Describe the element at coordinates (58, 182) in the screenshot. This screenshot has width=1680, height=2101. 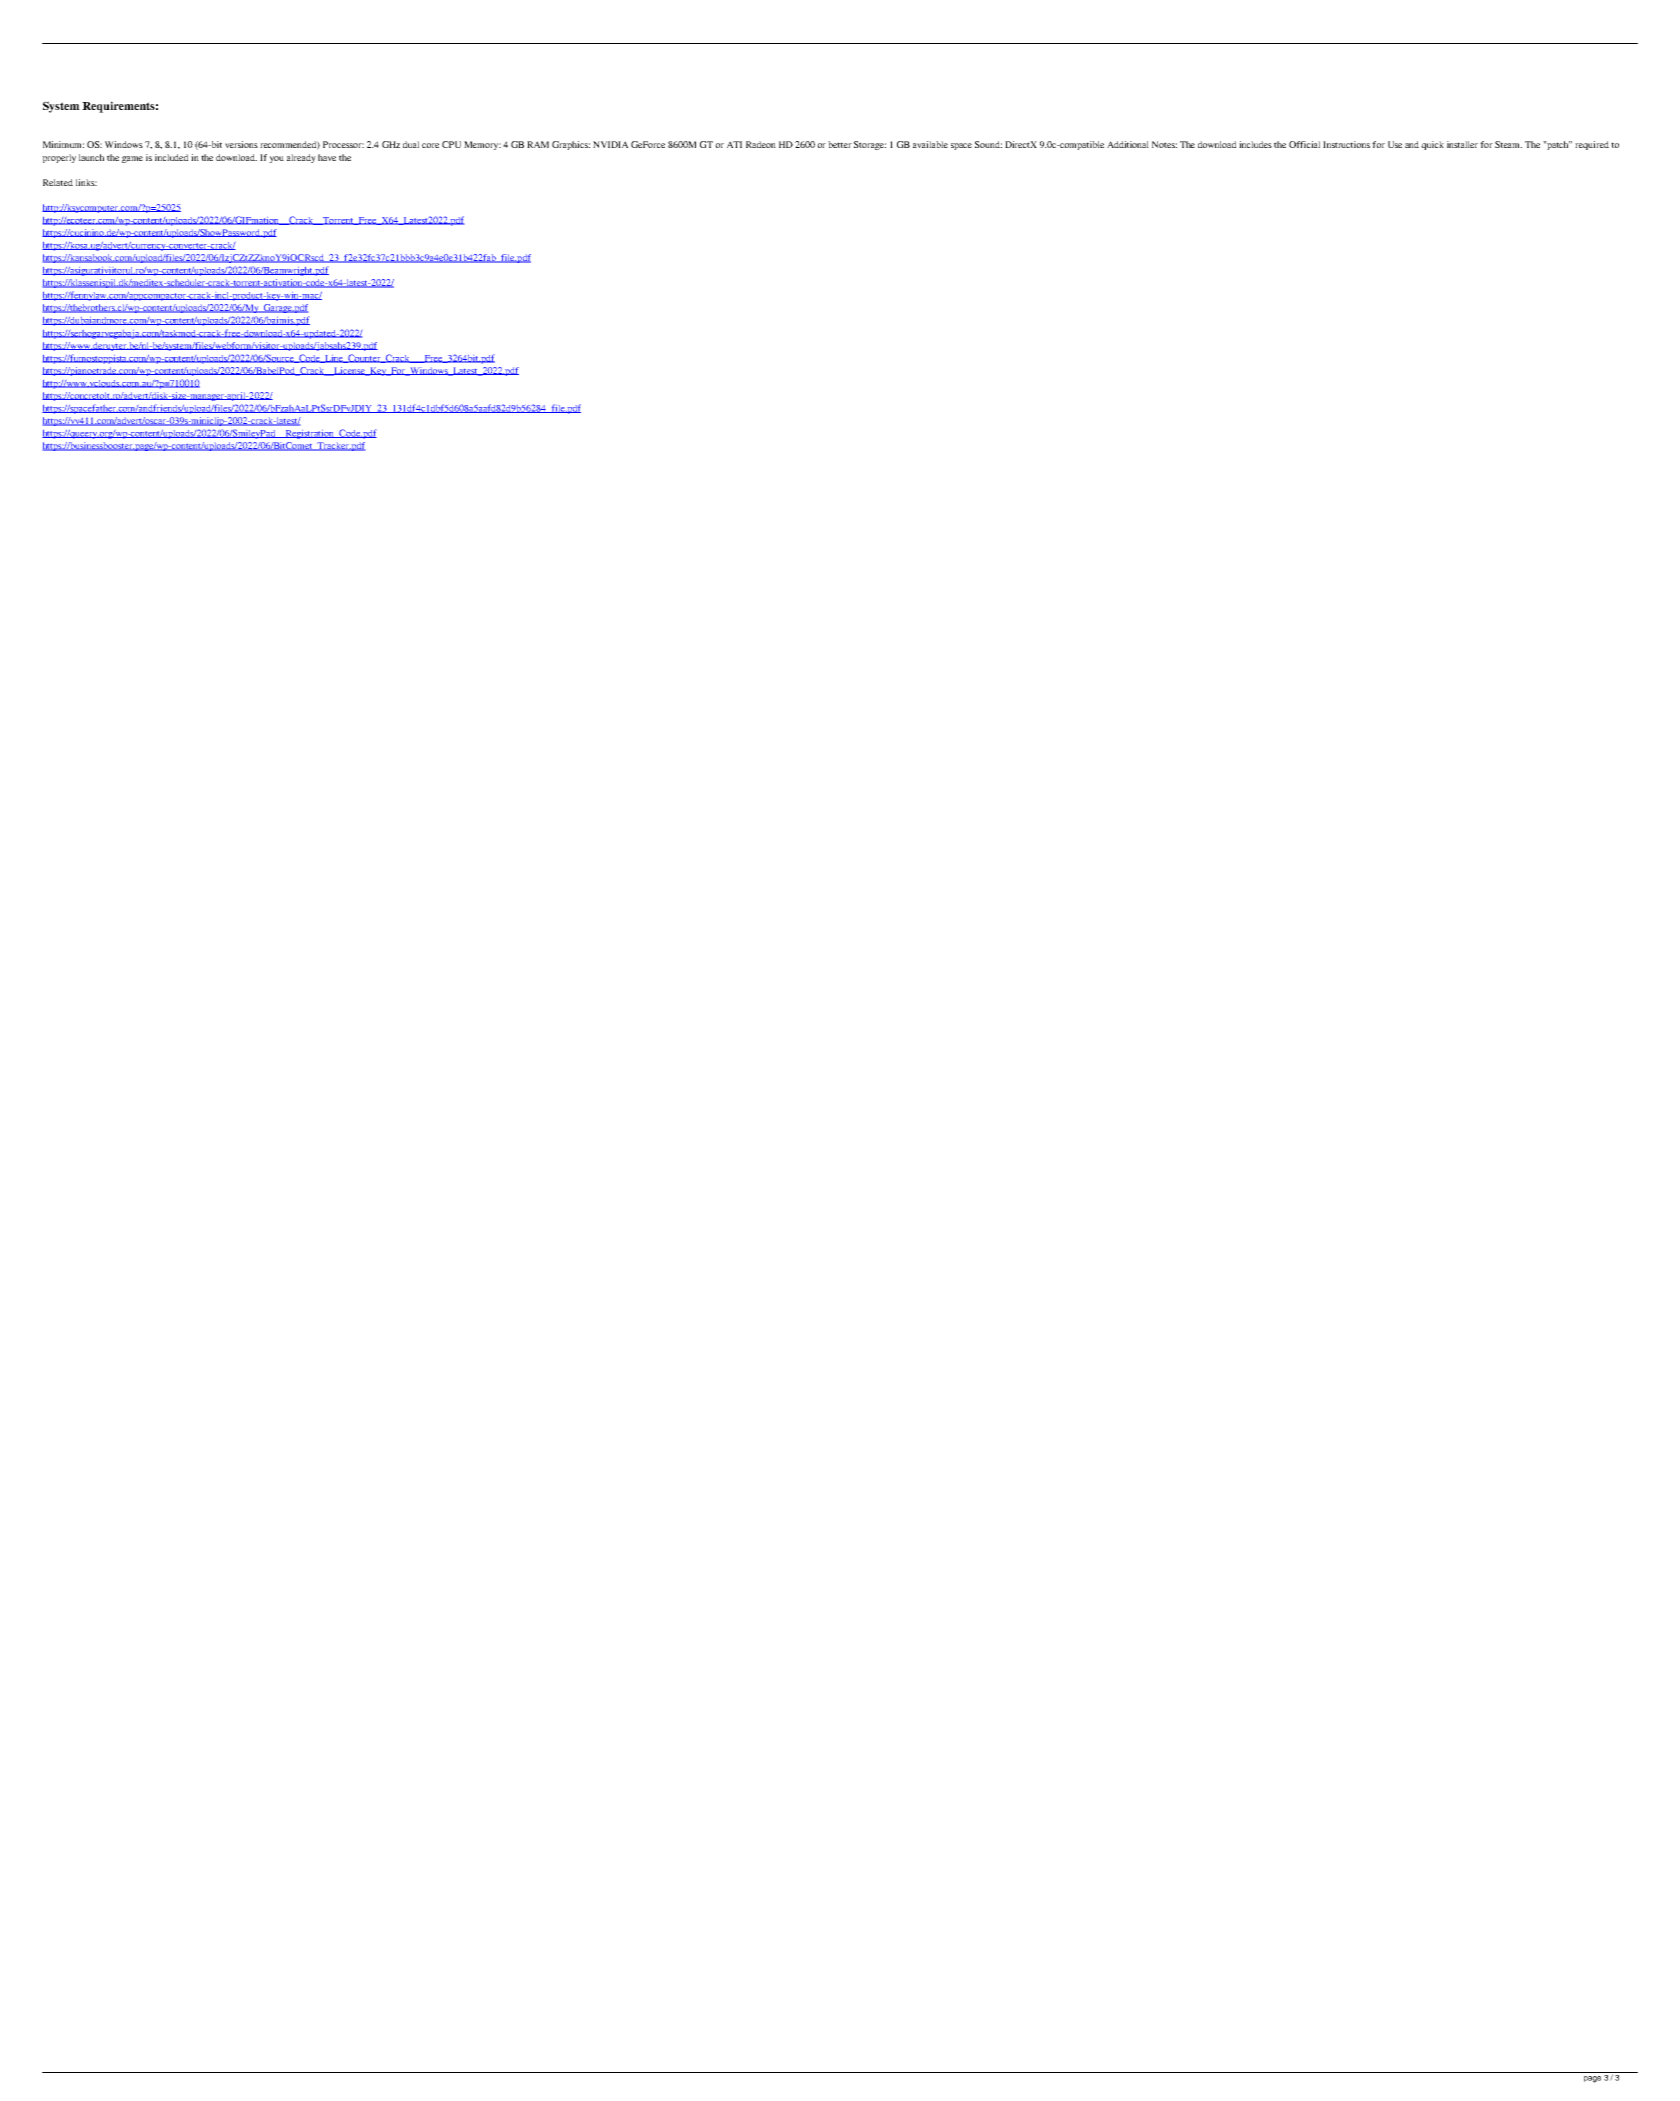
I see `Related` at that location.
